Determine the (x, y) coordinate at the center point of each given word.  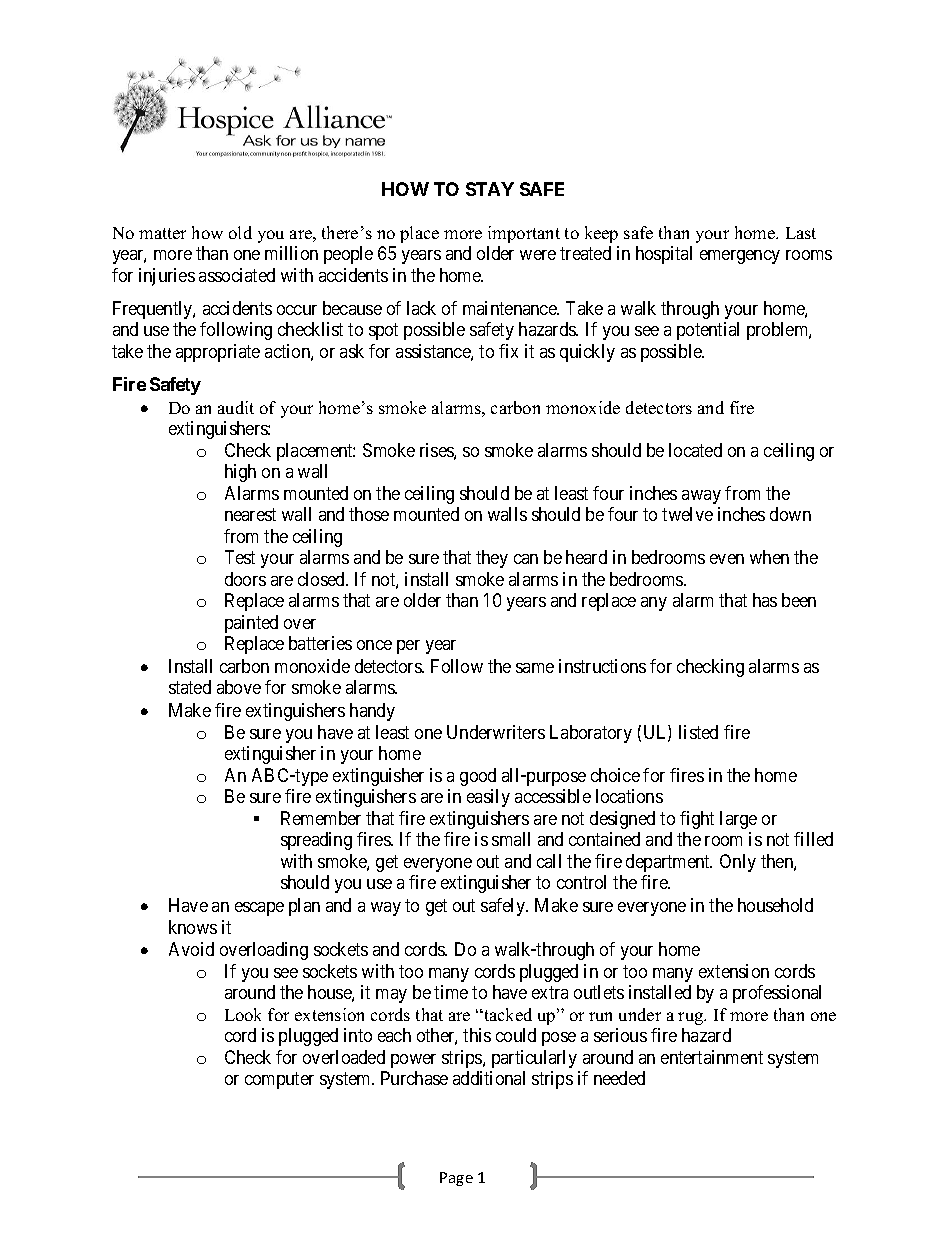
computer (279, 1080)
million (291, 253)
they (492, 559)
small (511, 839)
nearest (250, 514)
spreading (316, 841)
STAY (490, 189)
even (727, 559)
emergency (740, 257)
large (738, 820)
